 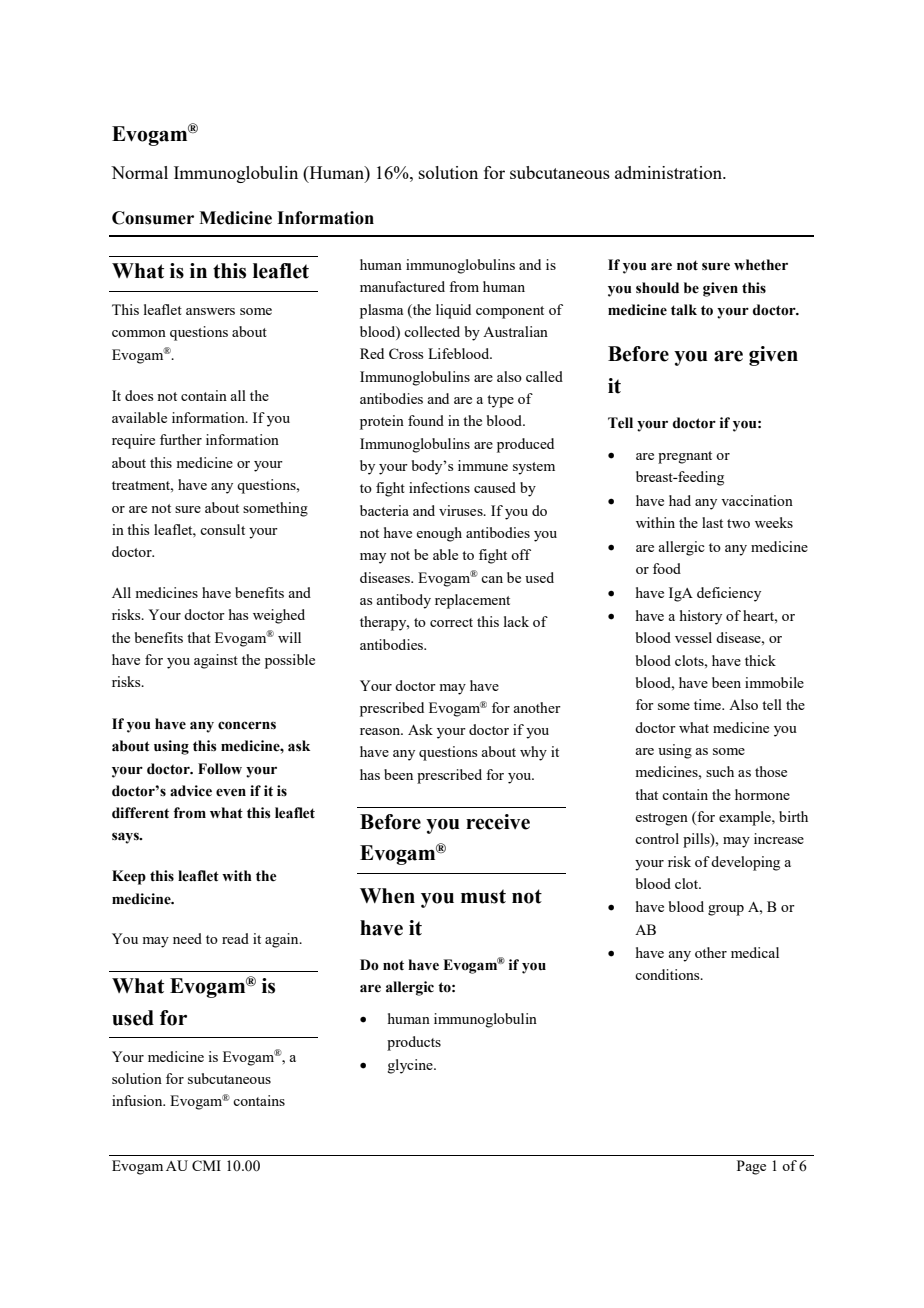 I want to click on CMI, so click(x=206, y=1165).
